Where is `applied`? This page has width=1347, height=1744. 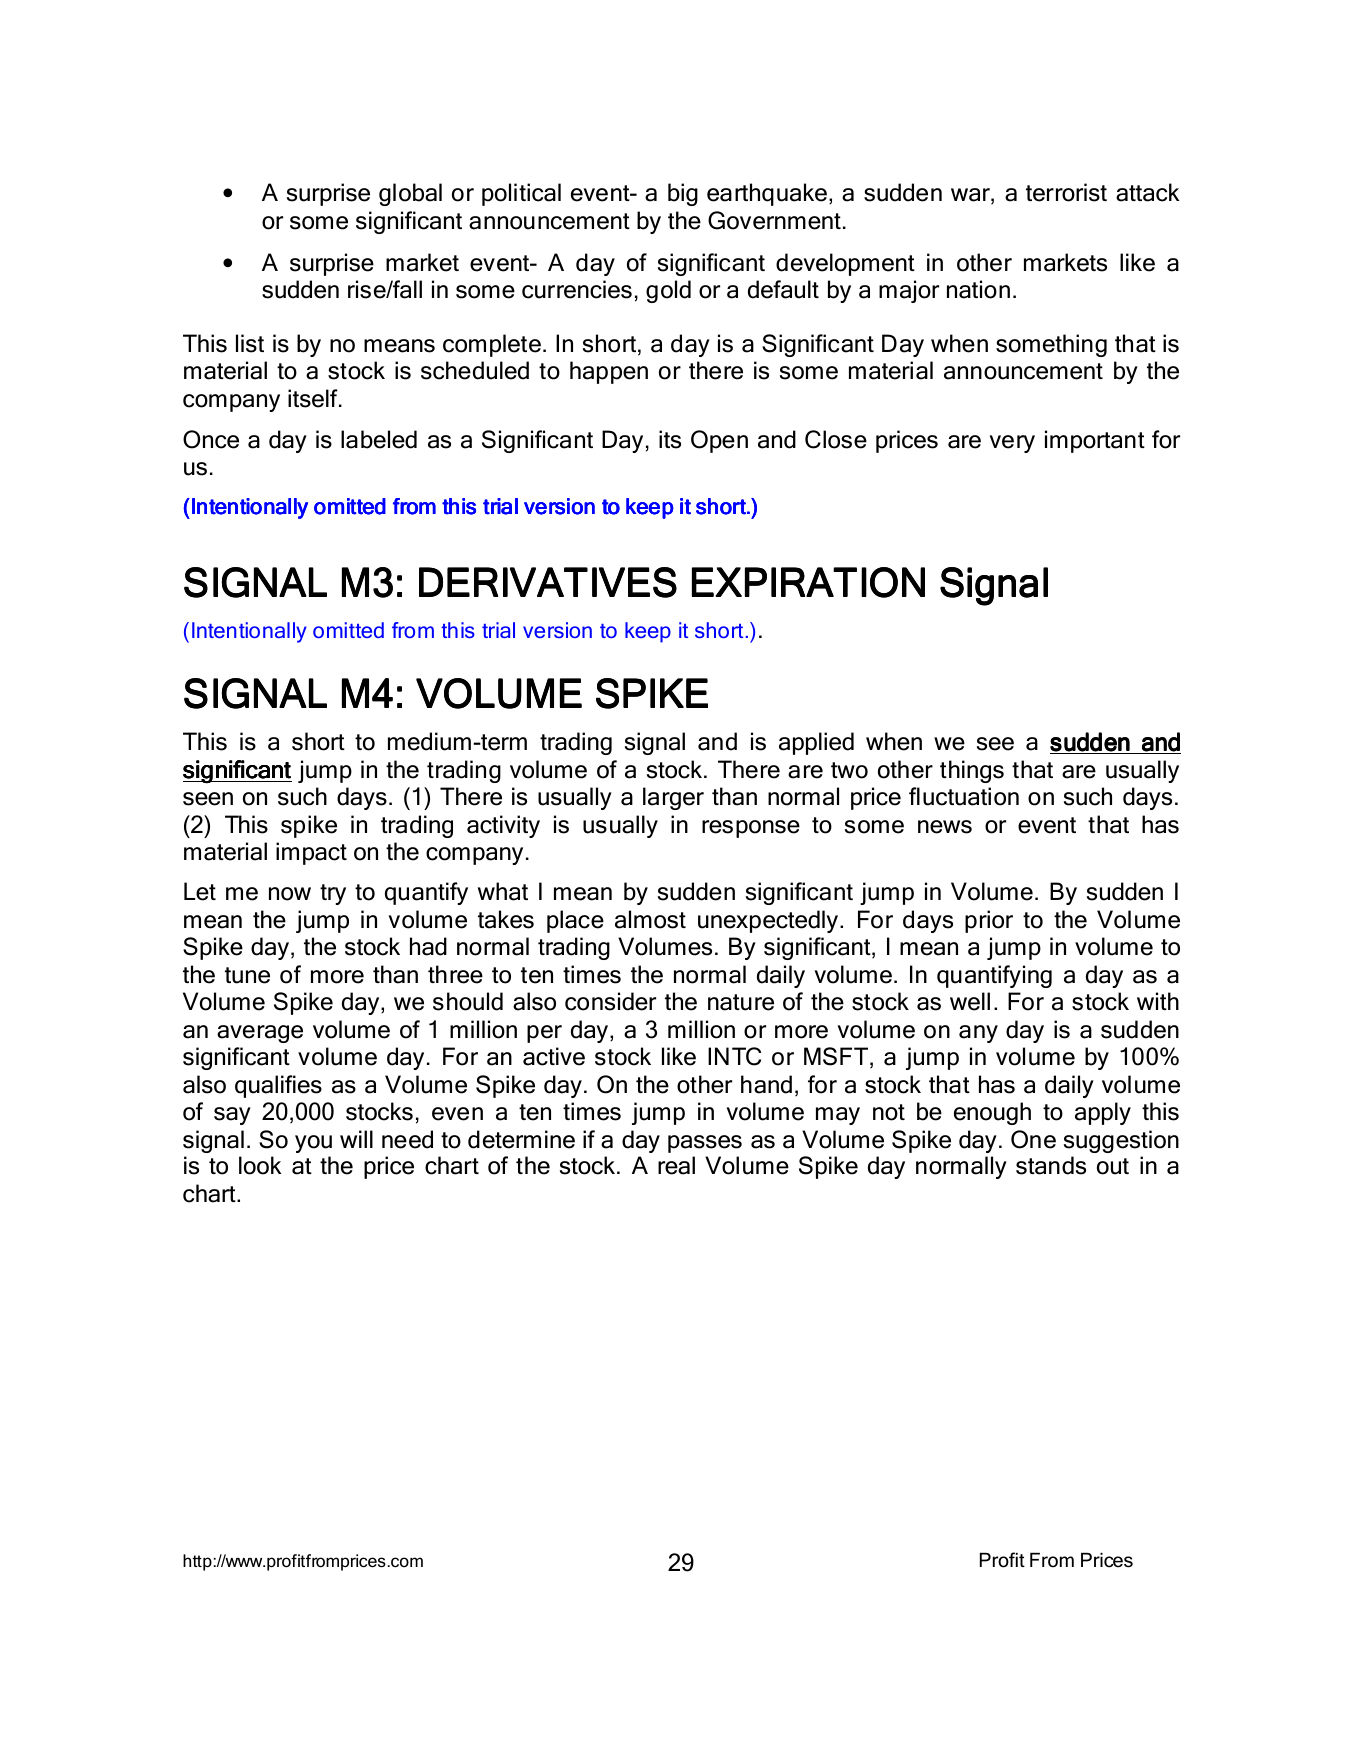 applied is located at coordinates (816, 743).
